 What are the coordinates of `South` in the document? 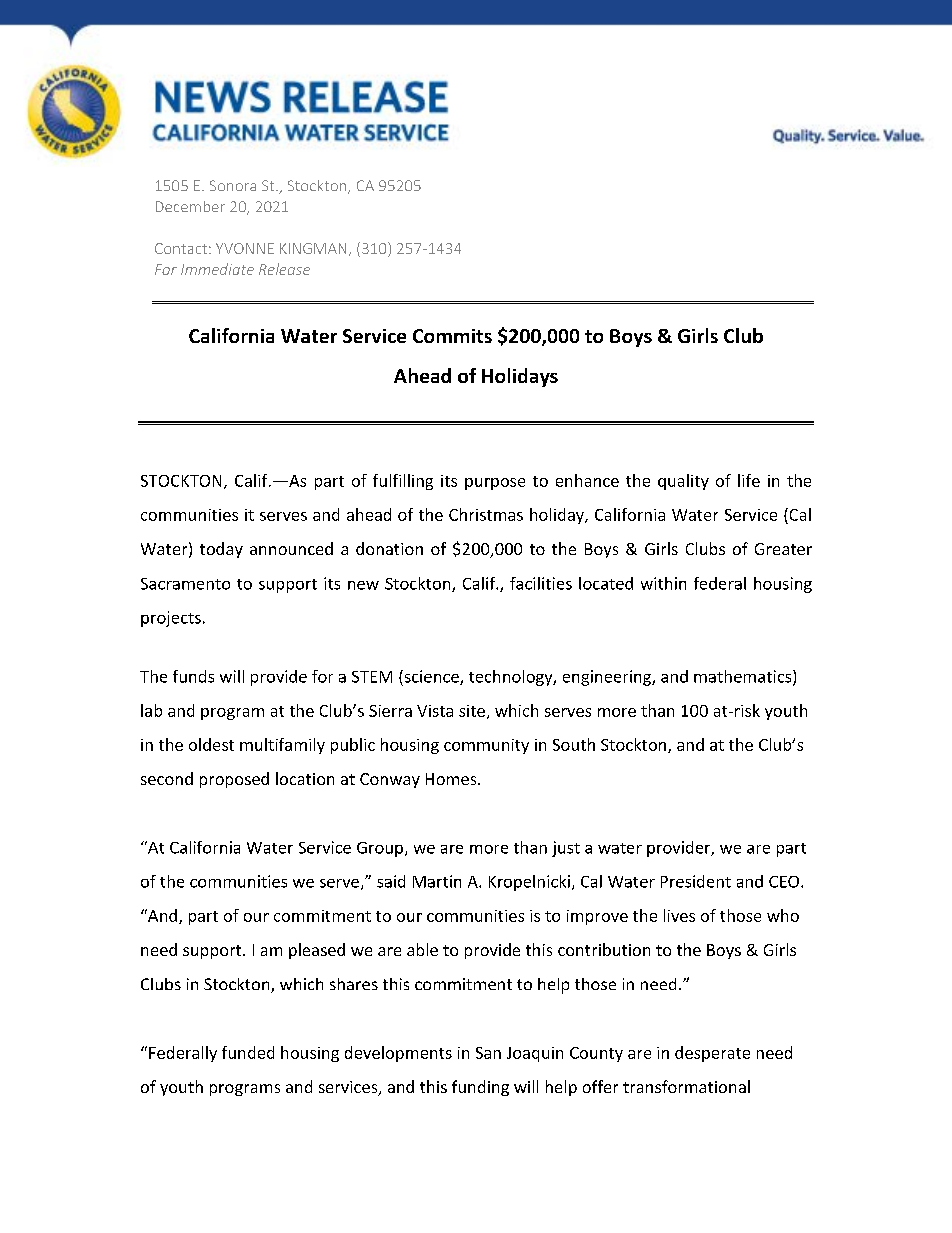 It's located at (574, 744).
